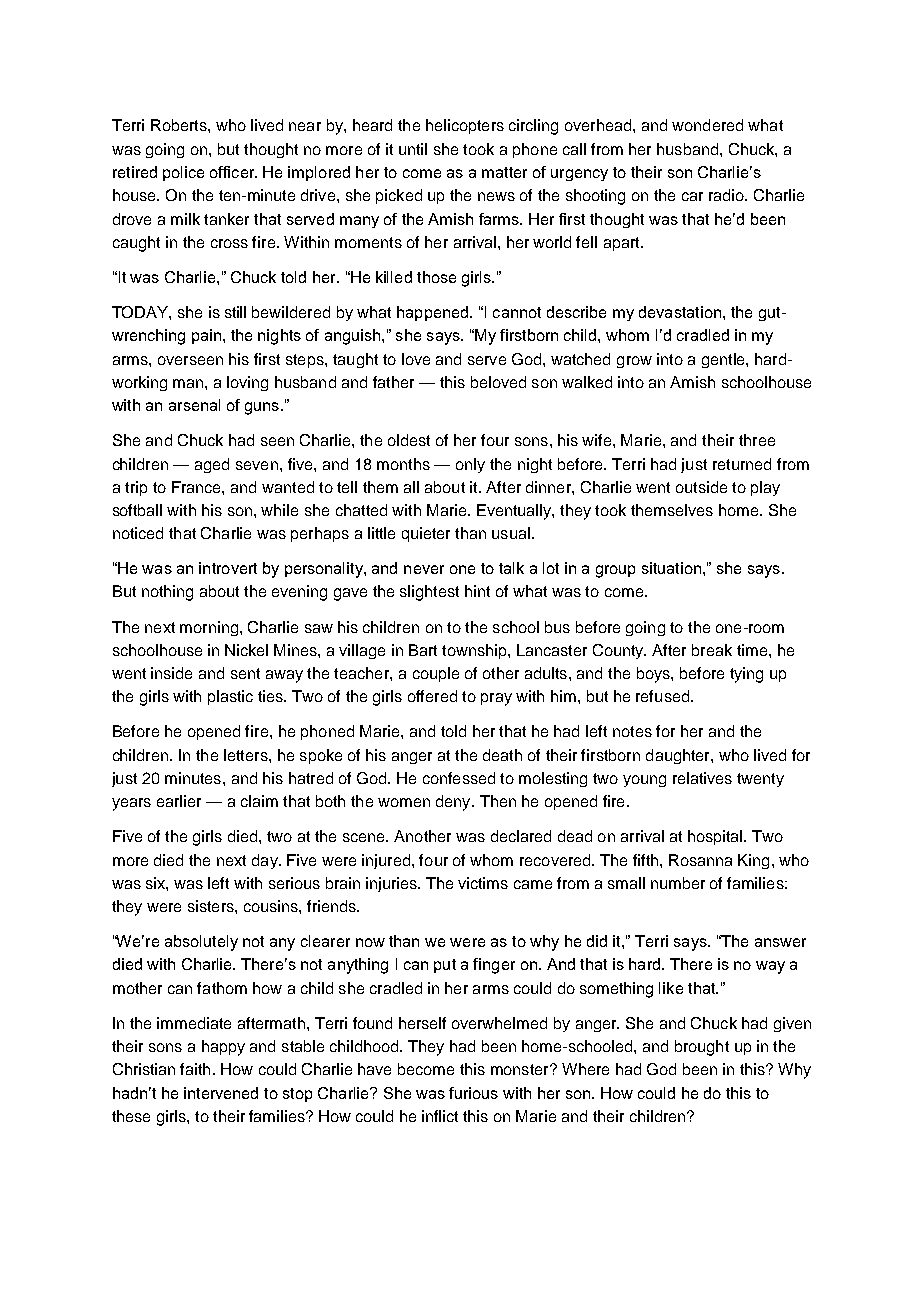  I want to click on morning, so click(209, 628).
